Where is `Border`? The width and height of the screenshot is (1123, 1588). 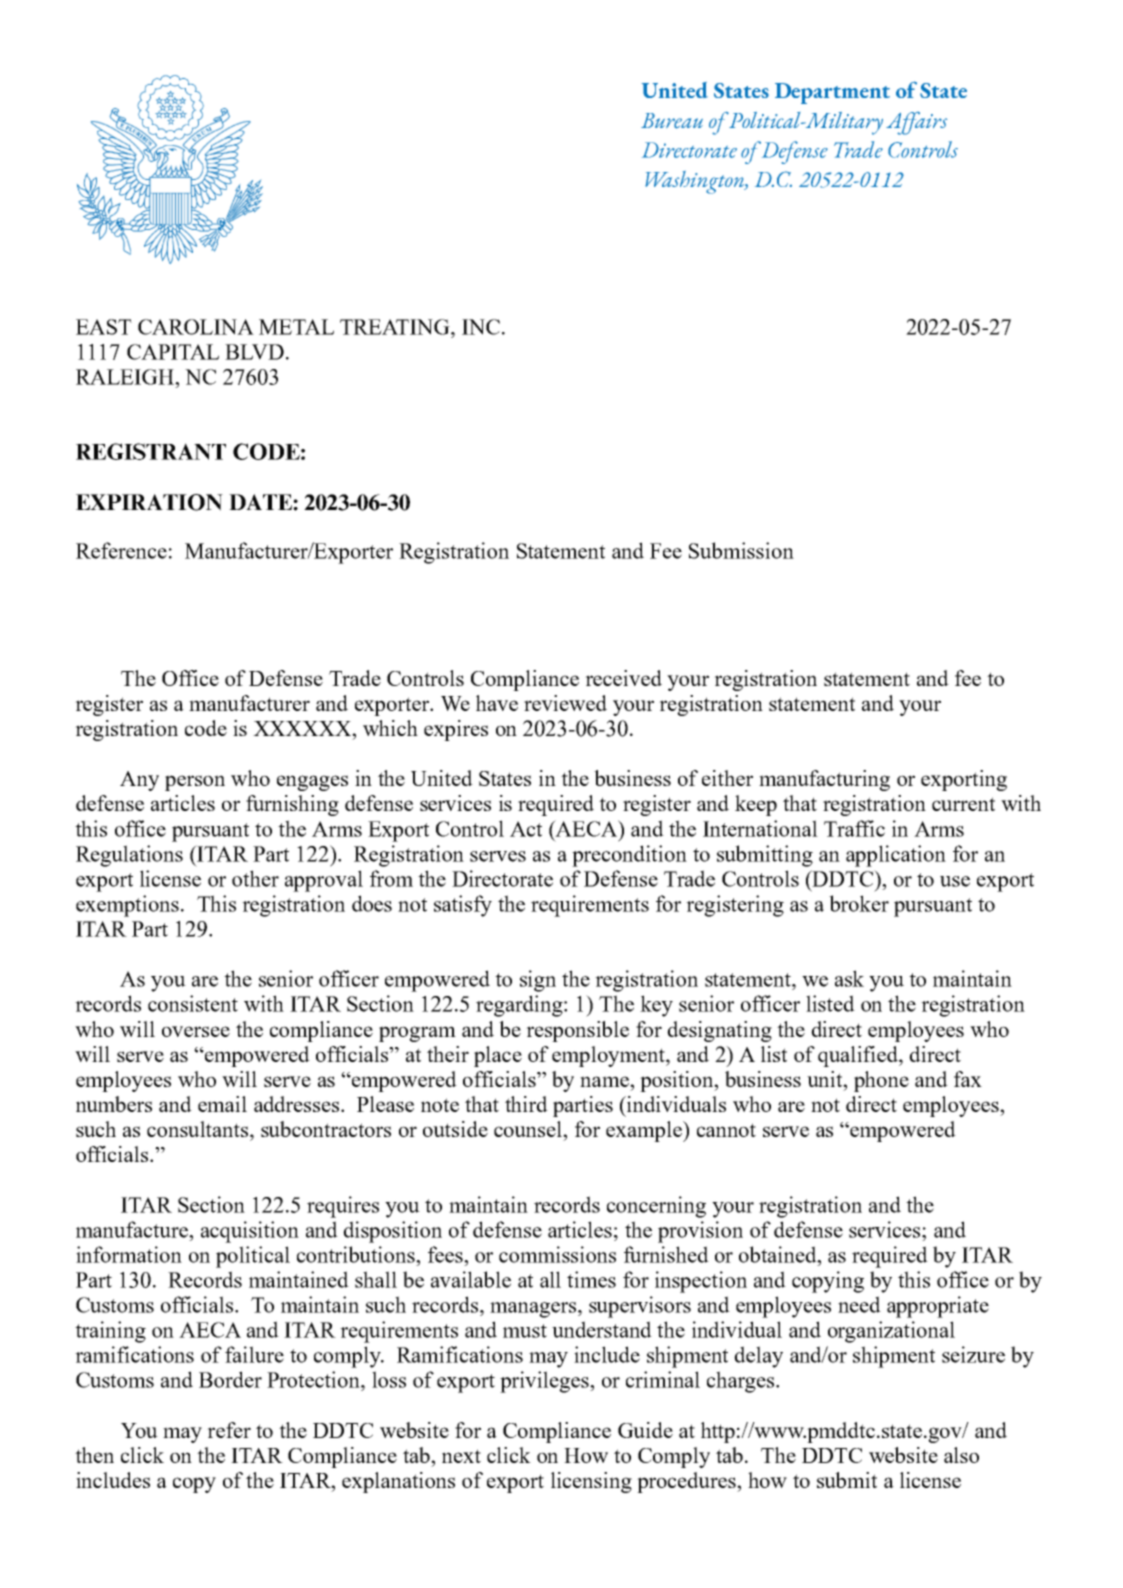 Border is located at coordinates (230, 1379).
